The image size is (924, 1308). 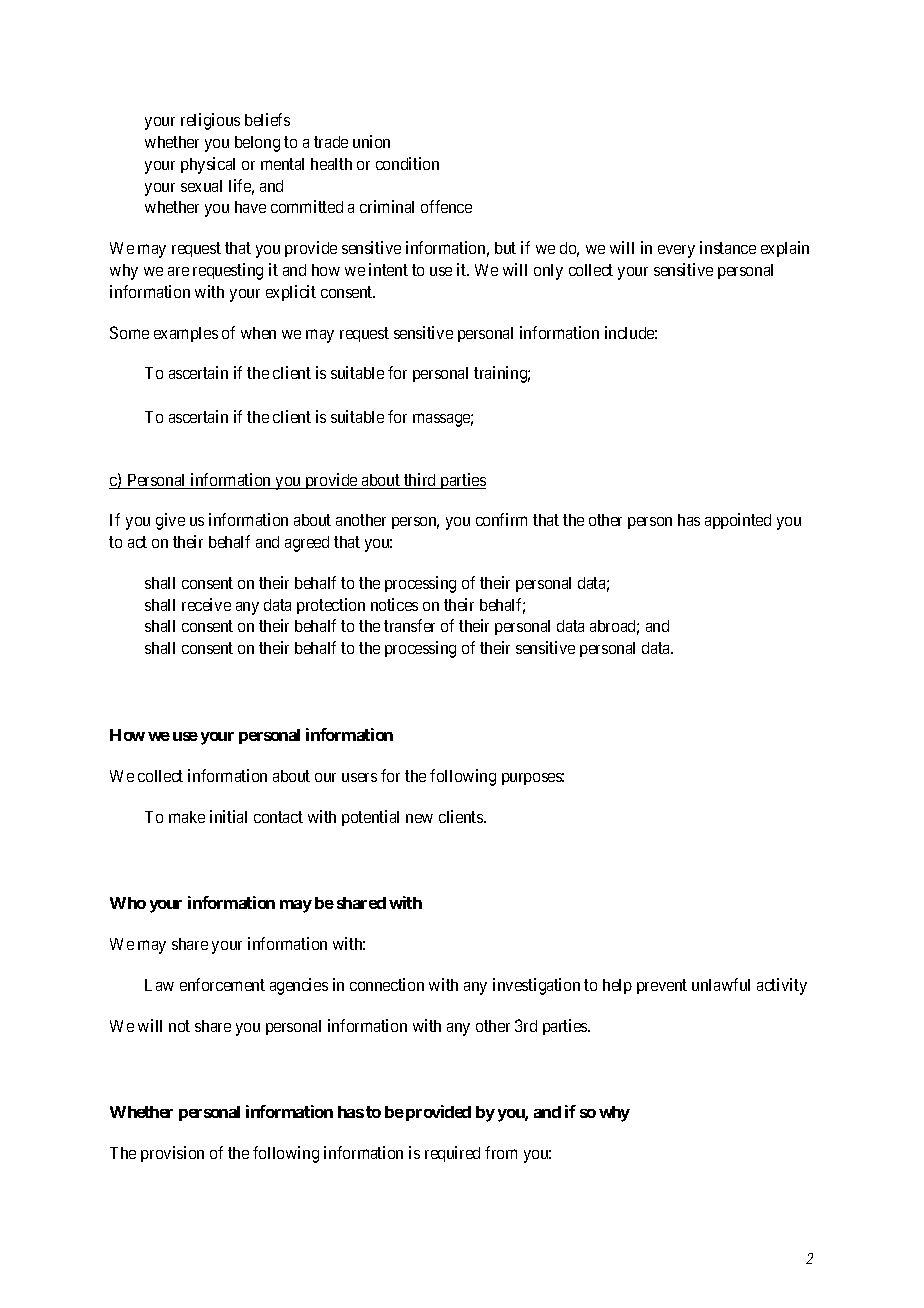 What do you see at coordinates (419, 818) in the screenshot?
I see `new` at bounding box center [419, 818].
